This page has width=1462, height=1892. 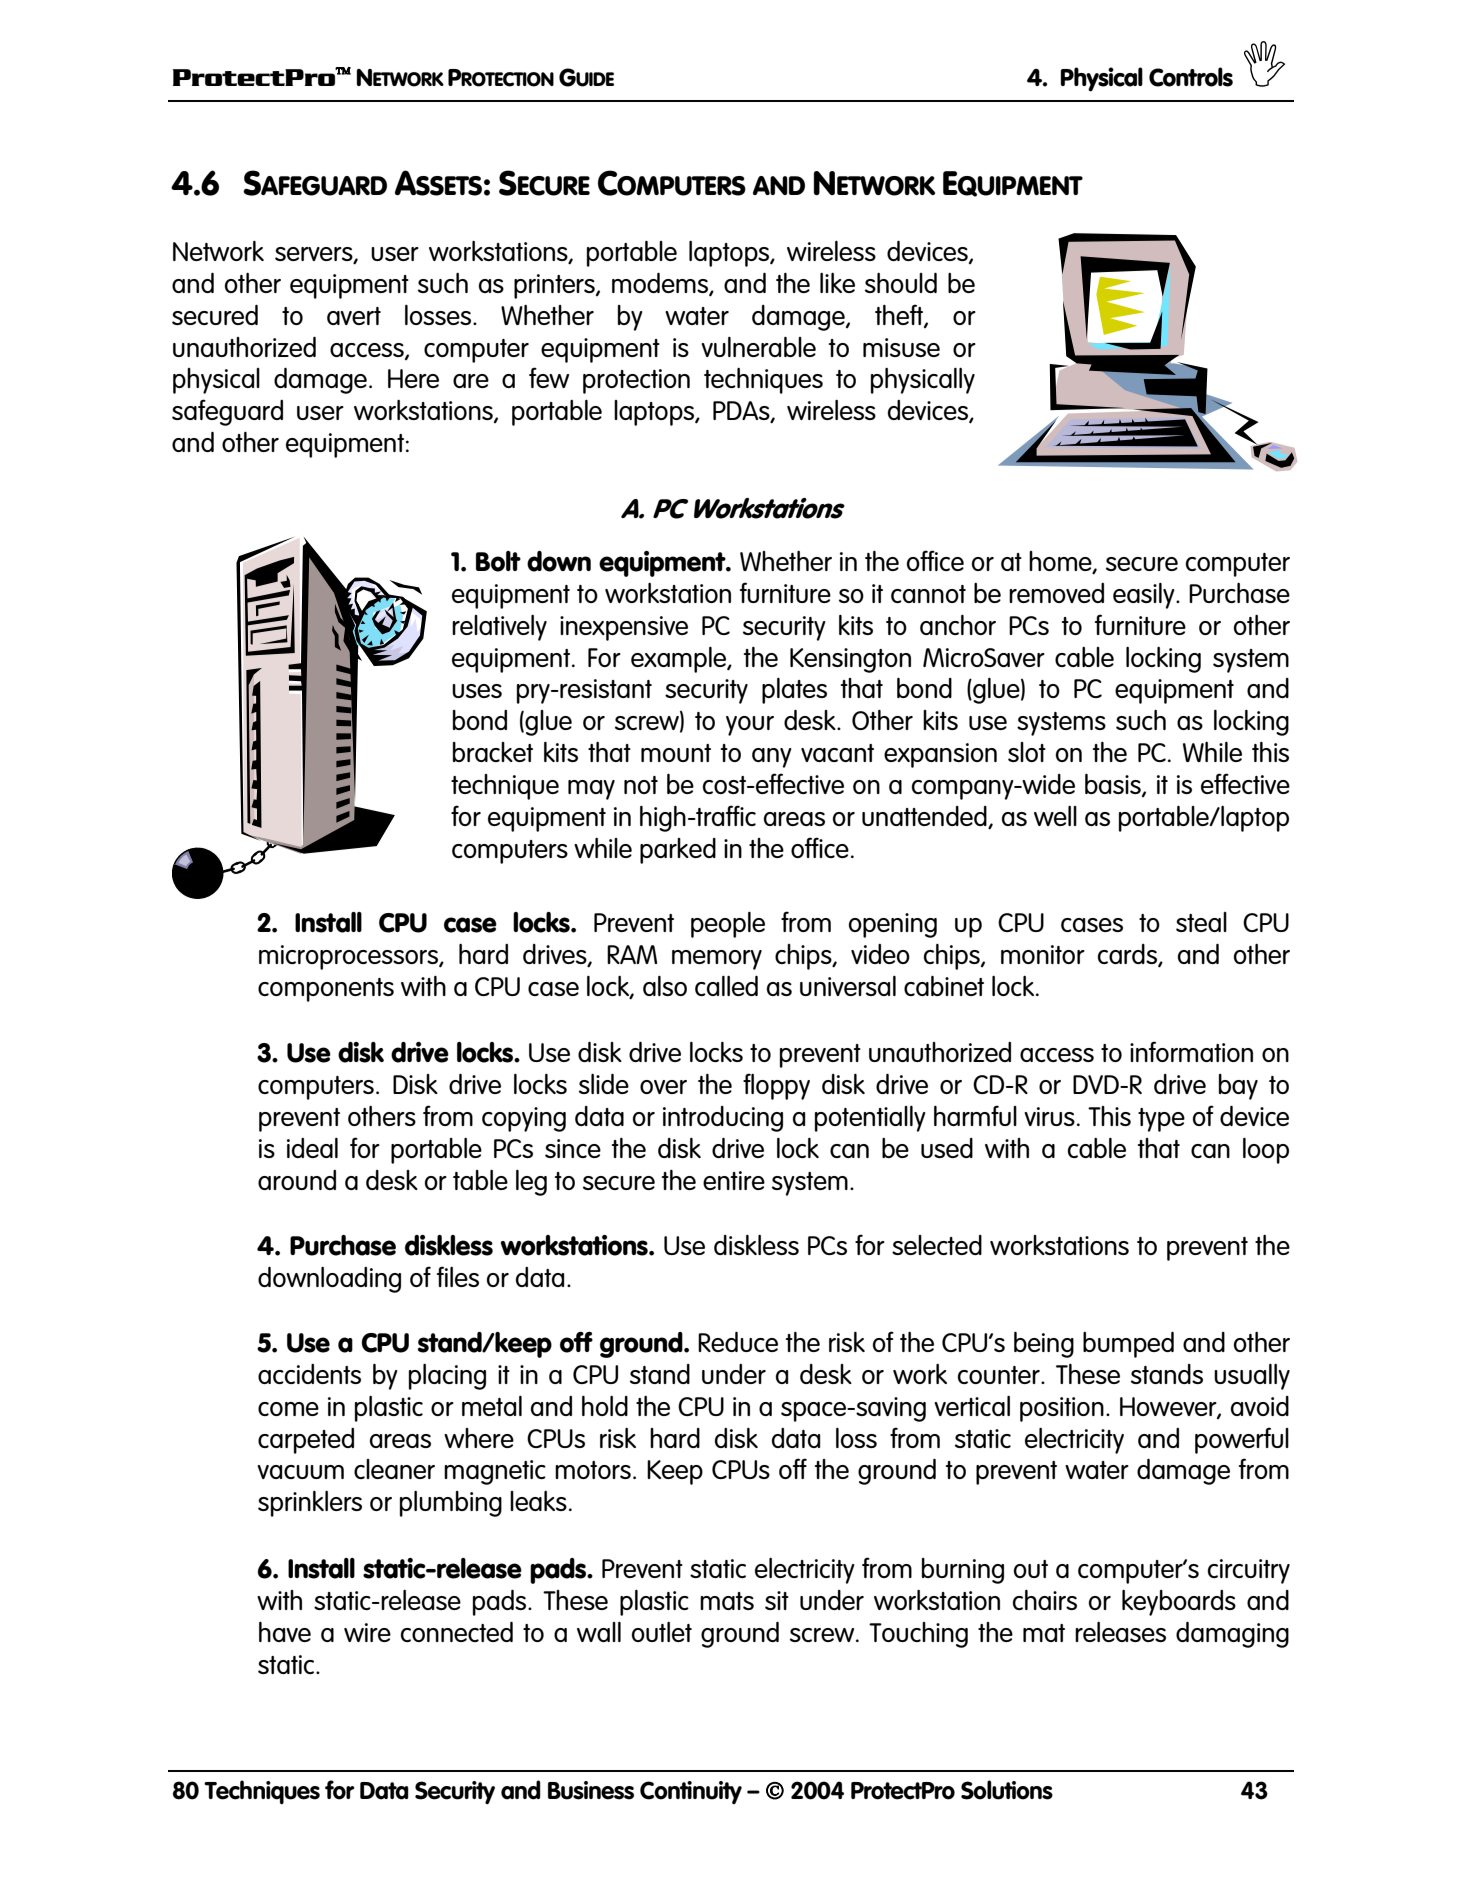 I want to click on like, so click(x=837, y=283).
